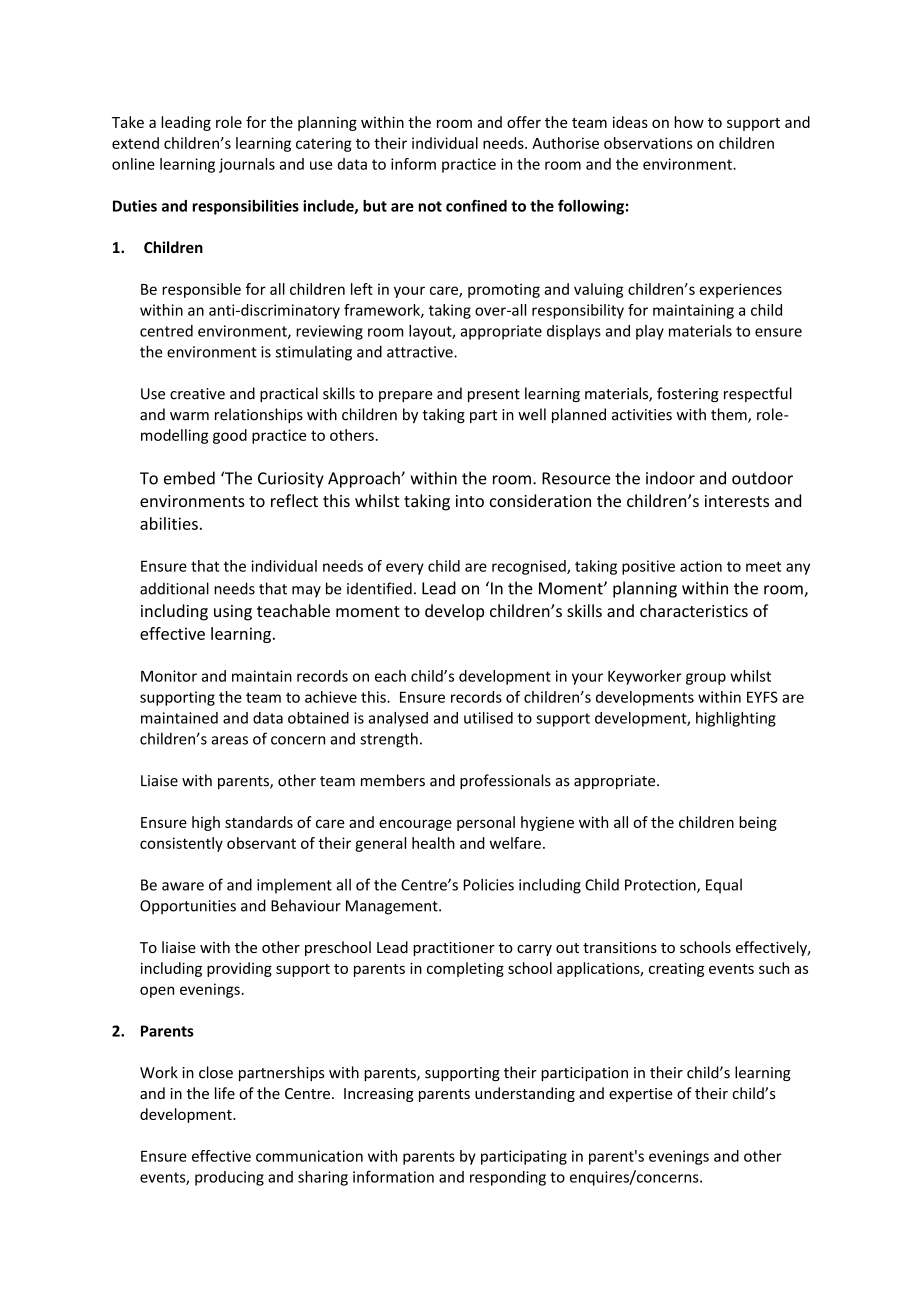  I want to click on them, so click(730, 415).
